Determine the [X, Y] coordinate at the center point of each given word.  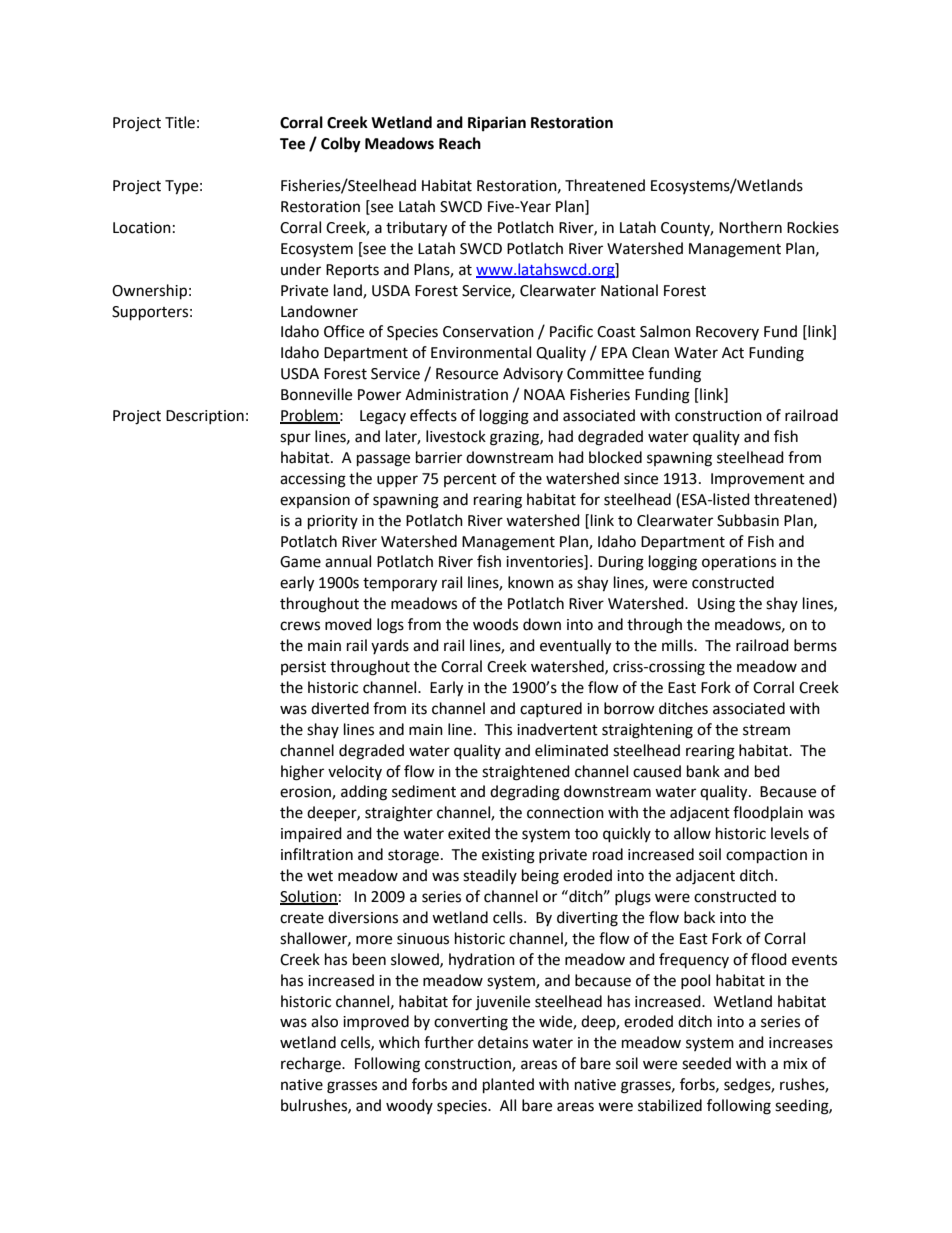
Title [180, 122]
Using [716, 605]
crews [300, 626]
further [449, 1042]
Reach [460, 143]
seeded [706, 1063]
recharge [312, 1065]
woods [495, 624]
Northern [750, 227]
